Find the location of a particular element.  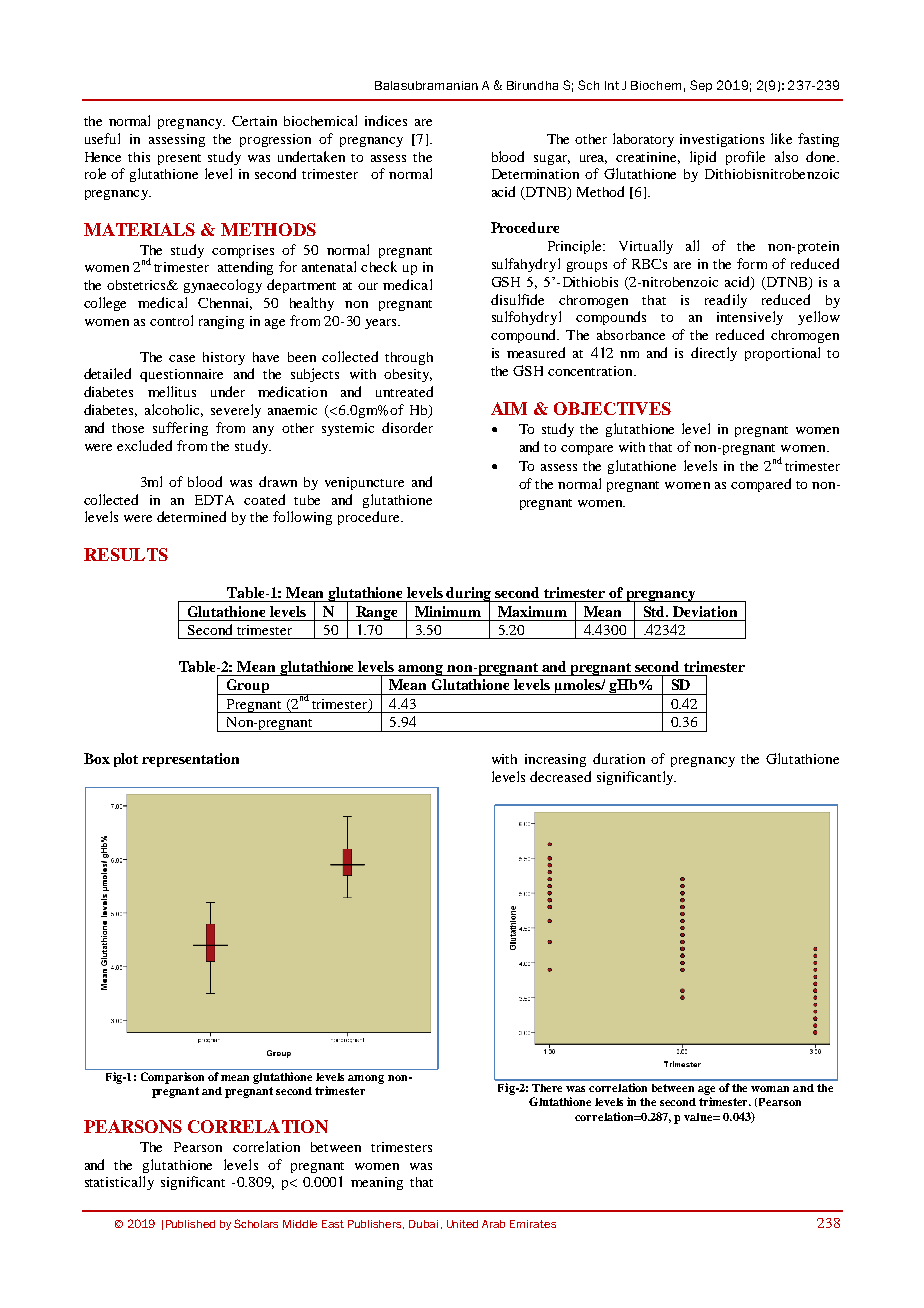

duration is located at coordinates (619, 758).
